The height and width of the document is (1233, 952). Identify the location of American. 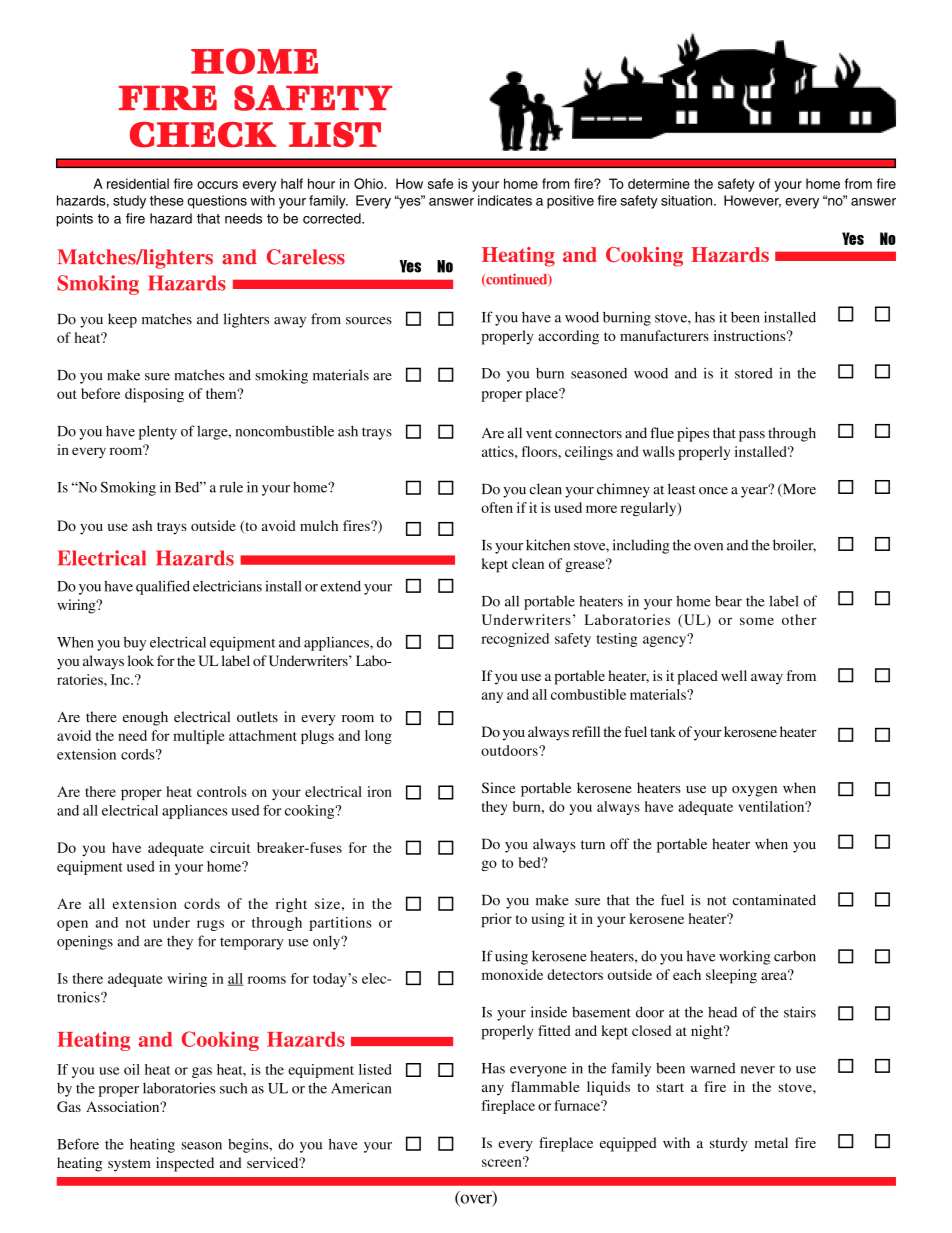
(361, 1088).
